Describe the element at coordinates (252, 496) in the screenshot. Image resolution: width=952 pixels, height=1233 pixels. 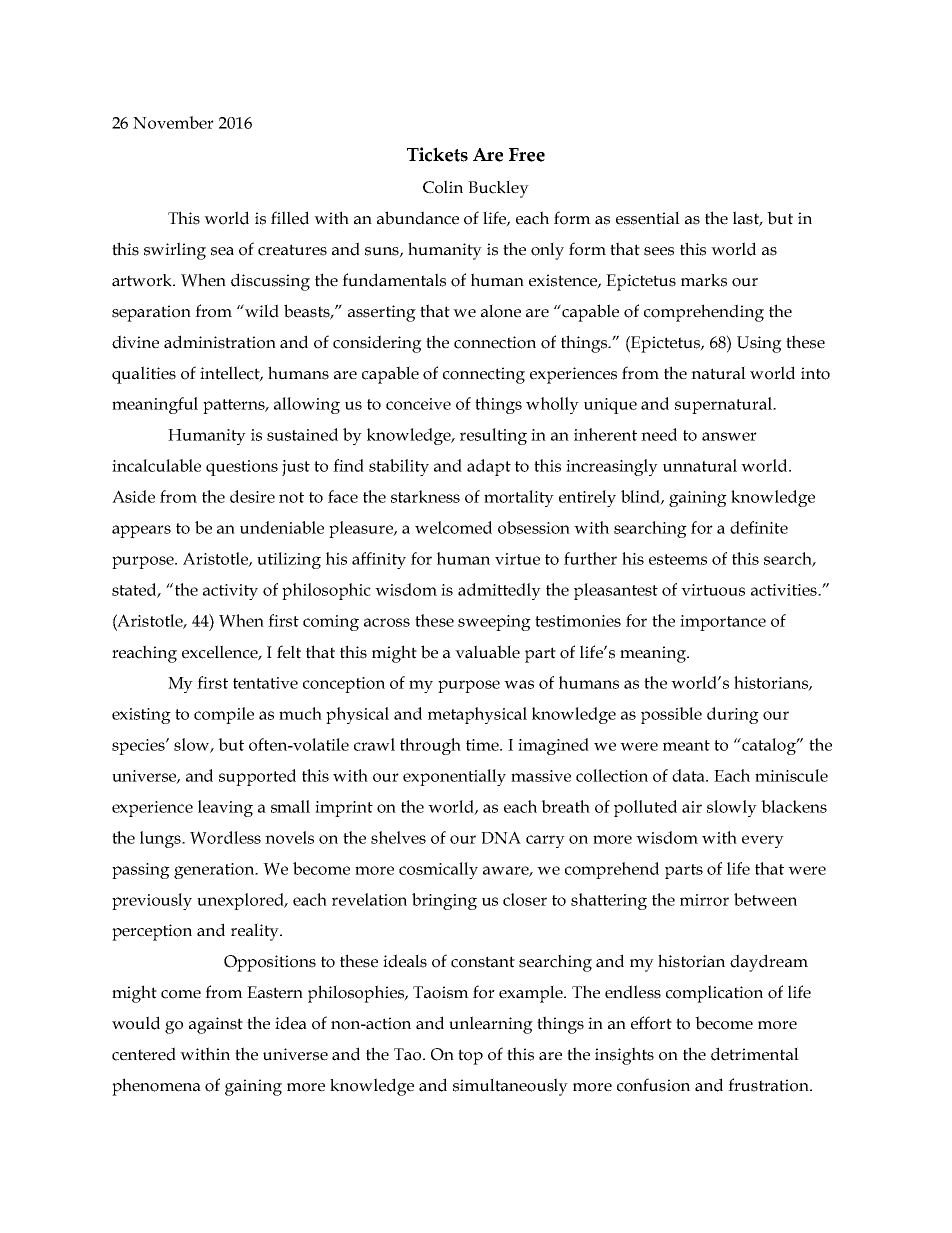
I see `desire` at that location.
